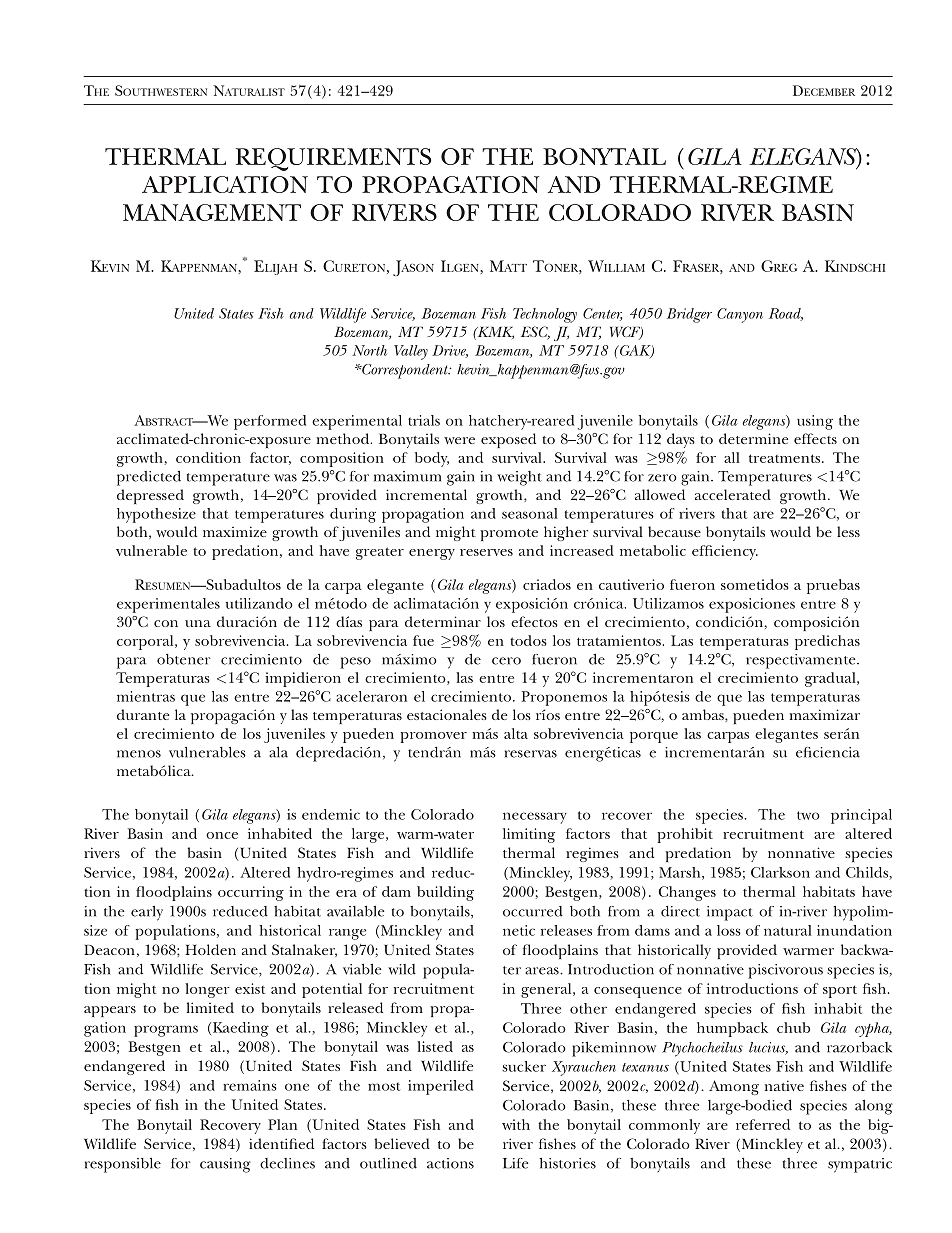 This screenshot has width=952, height=1233. Describe the element at coordinates (689, 315) in the screenshot. I see `Bridger` at that location.
